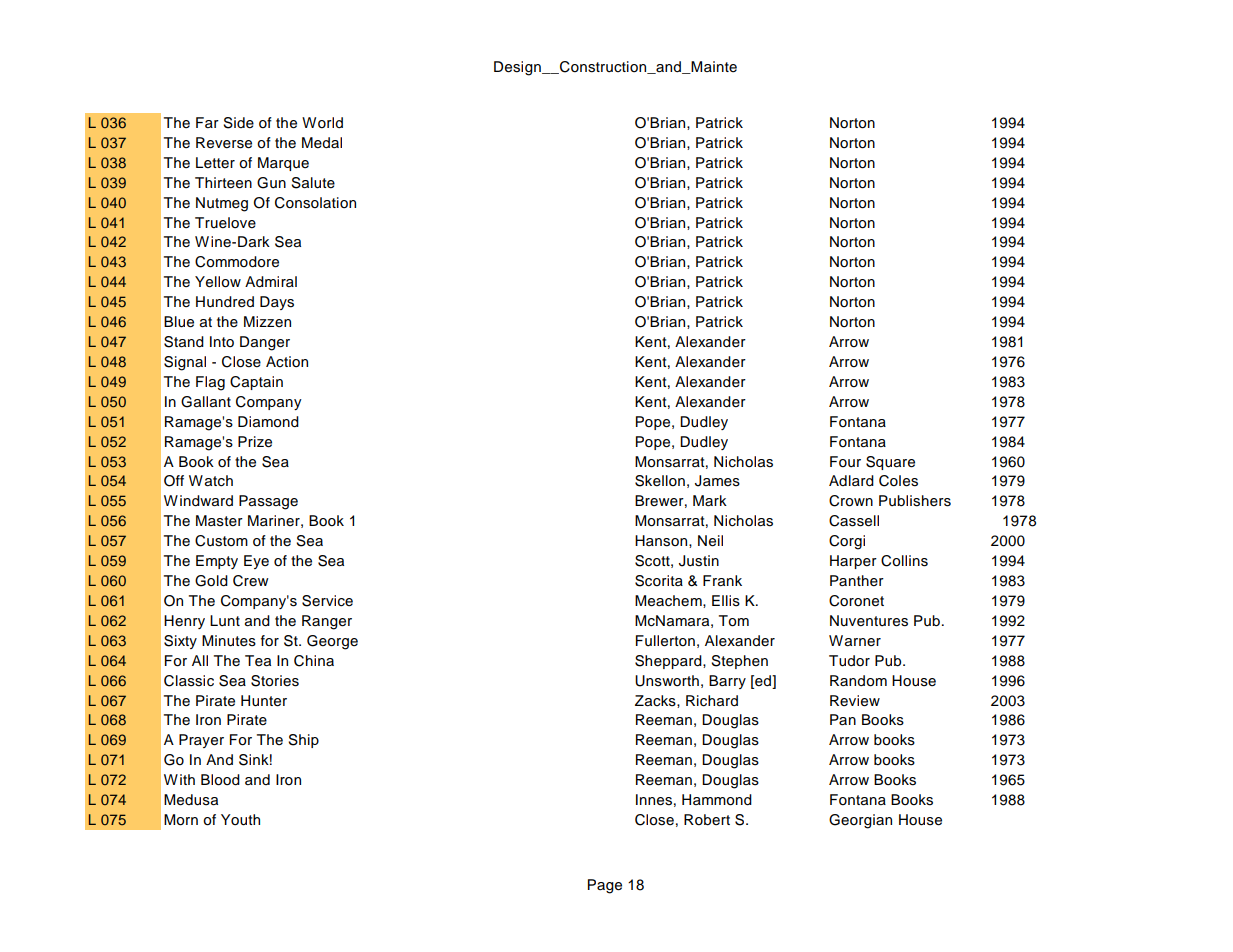 This page has width=1233, height=952. What do you see at coordinates (605, 886) in the page?
I see `Page` at bounding box center [605, 886].
